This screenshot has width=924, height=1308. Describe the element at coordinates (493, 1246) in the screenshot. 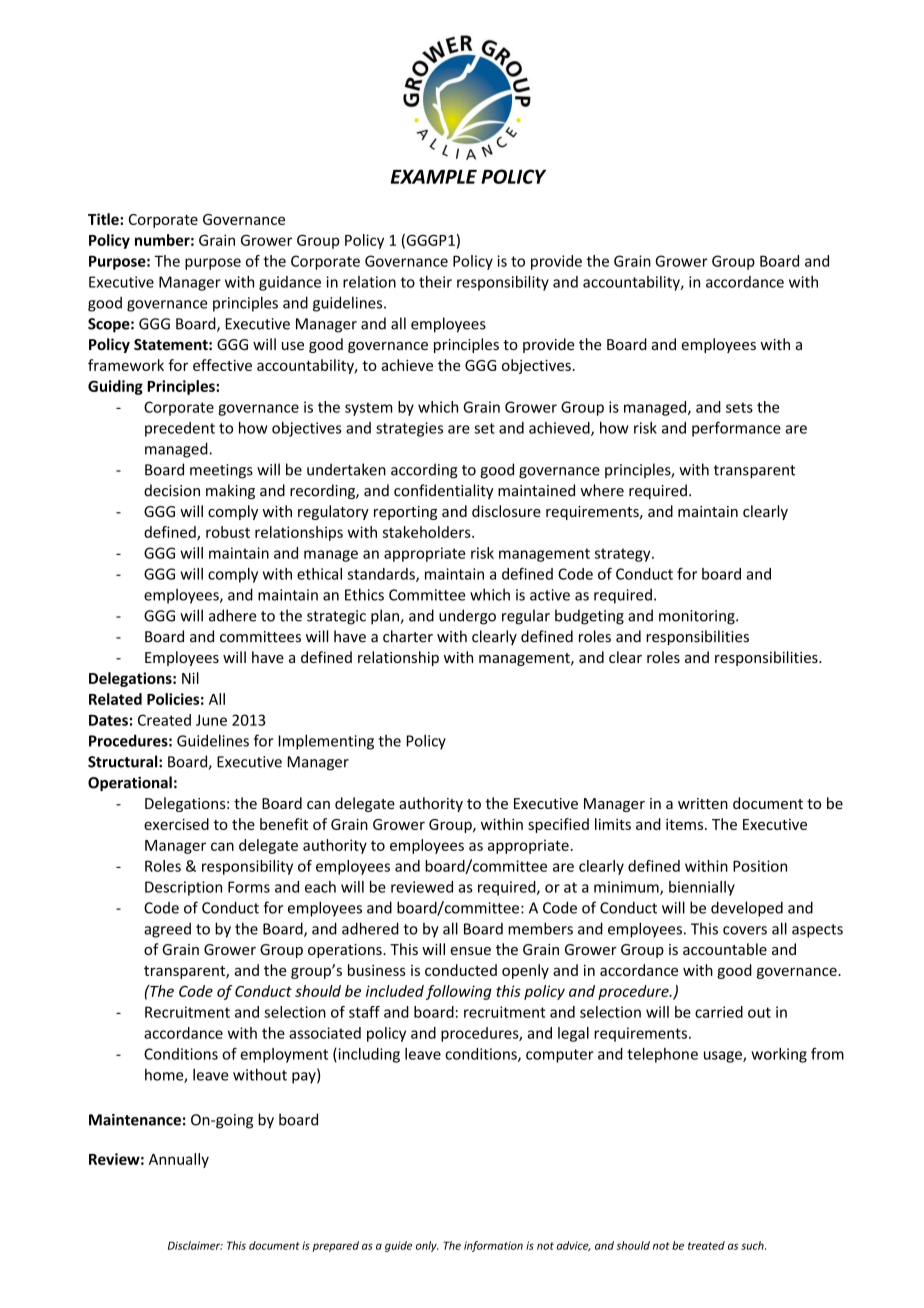

I see `information` at that location.
